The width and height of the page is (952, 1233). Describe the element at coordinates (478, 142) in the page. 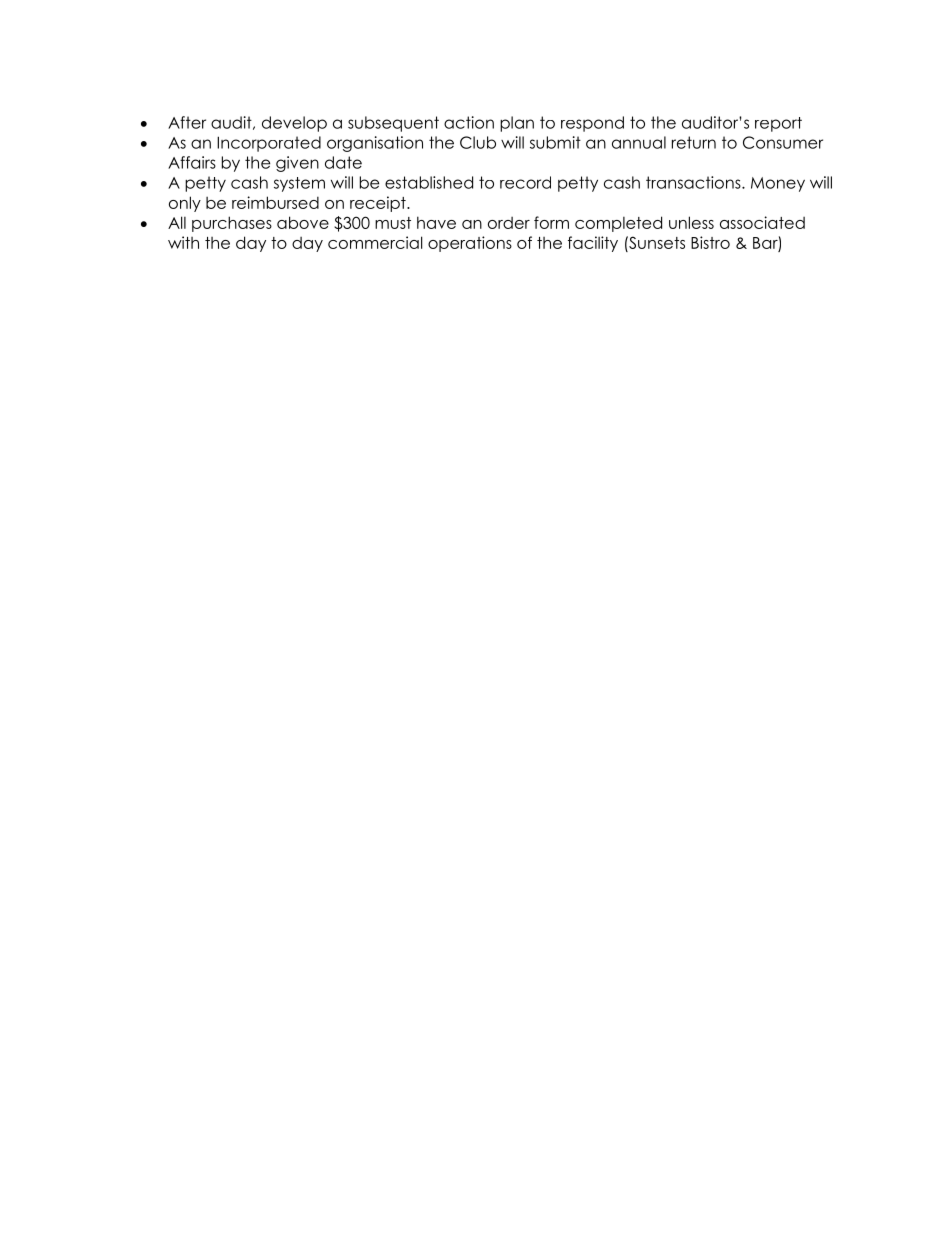

I see `Club` at that location.
